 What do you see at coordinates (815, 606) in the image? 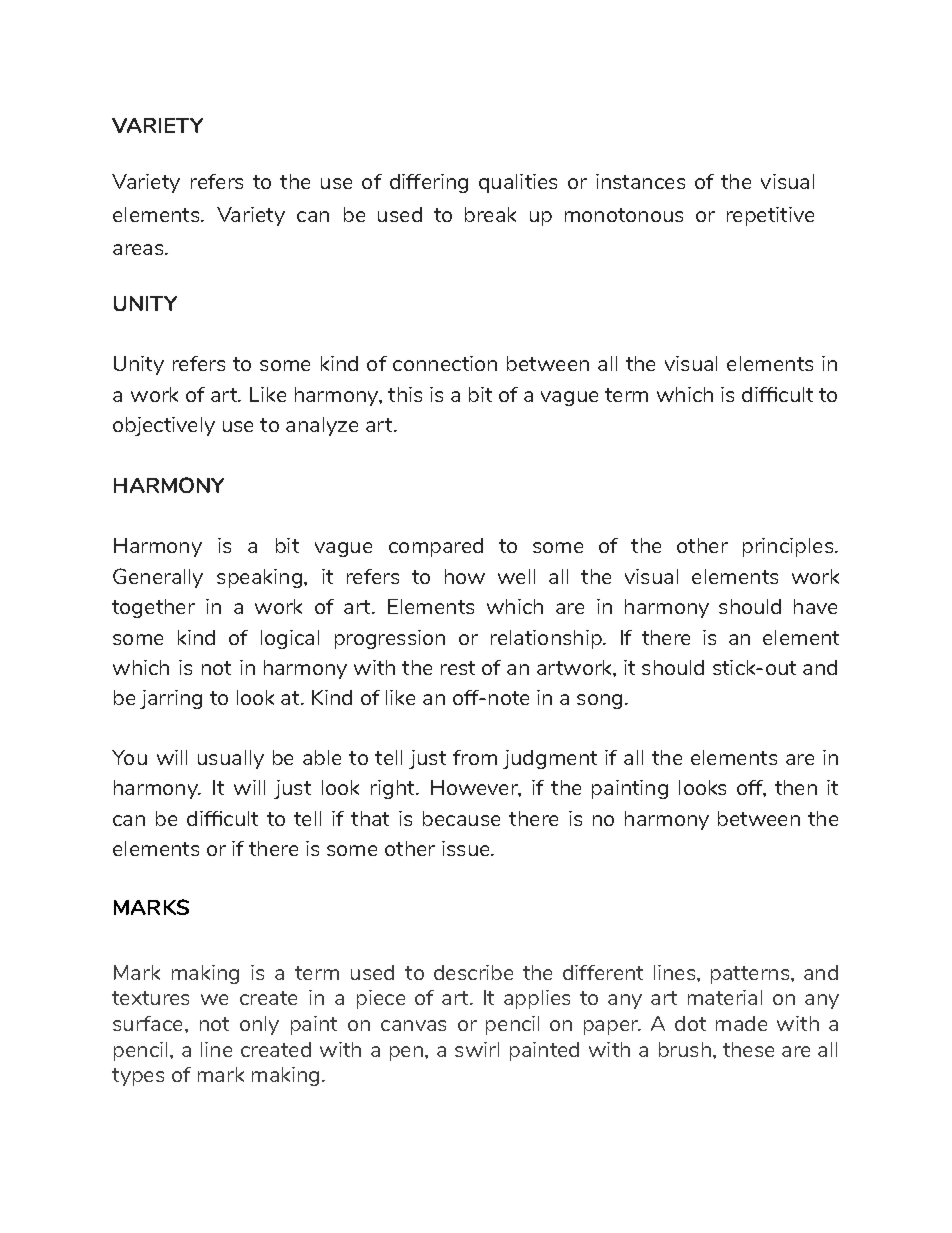
I see `have` at bounding box center [815, 606].
